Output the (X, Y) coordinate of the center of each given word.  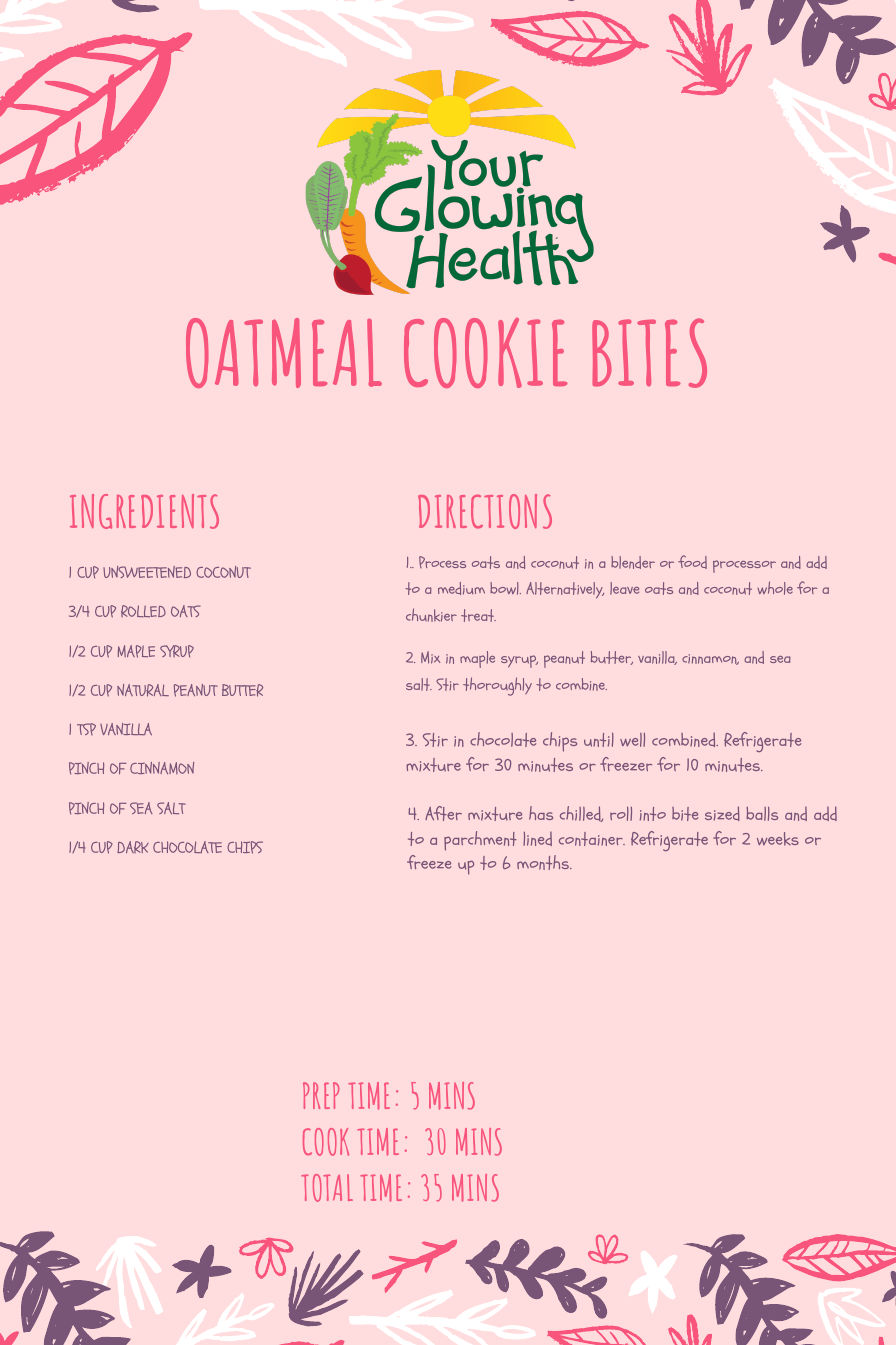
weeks (778, 839)
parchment (480, 841)
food (692, 562)
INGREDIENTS (144, 511)
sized (722, 813)
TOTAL (327, 1188)
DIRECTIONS (485, 511)
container (592, 839)
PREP (321, 1095)
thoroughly (497, 686)
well (632, 740)
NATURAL (143, 690)
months (544, 862)
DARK (133, 847)
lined (537, 838)
